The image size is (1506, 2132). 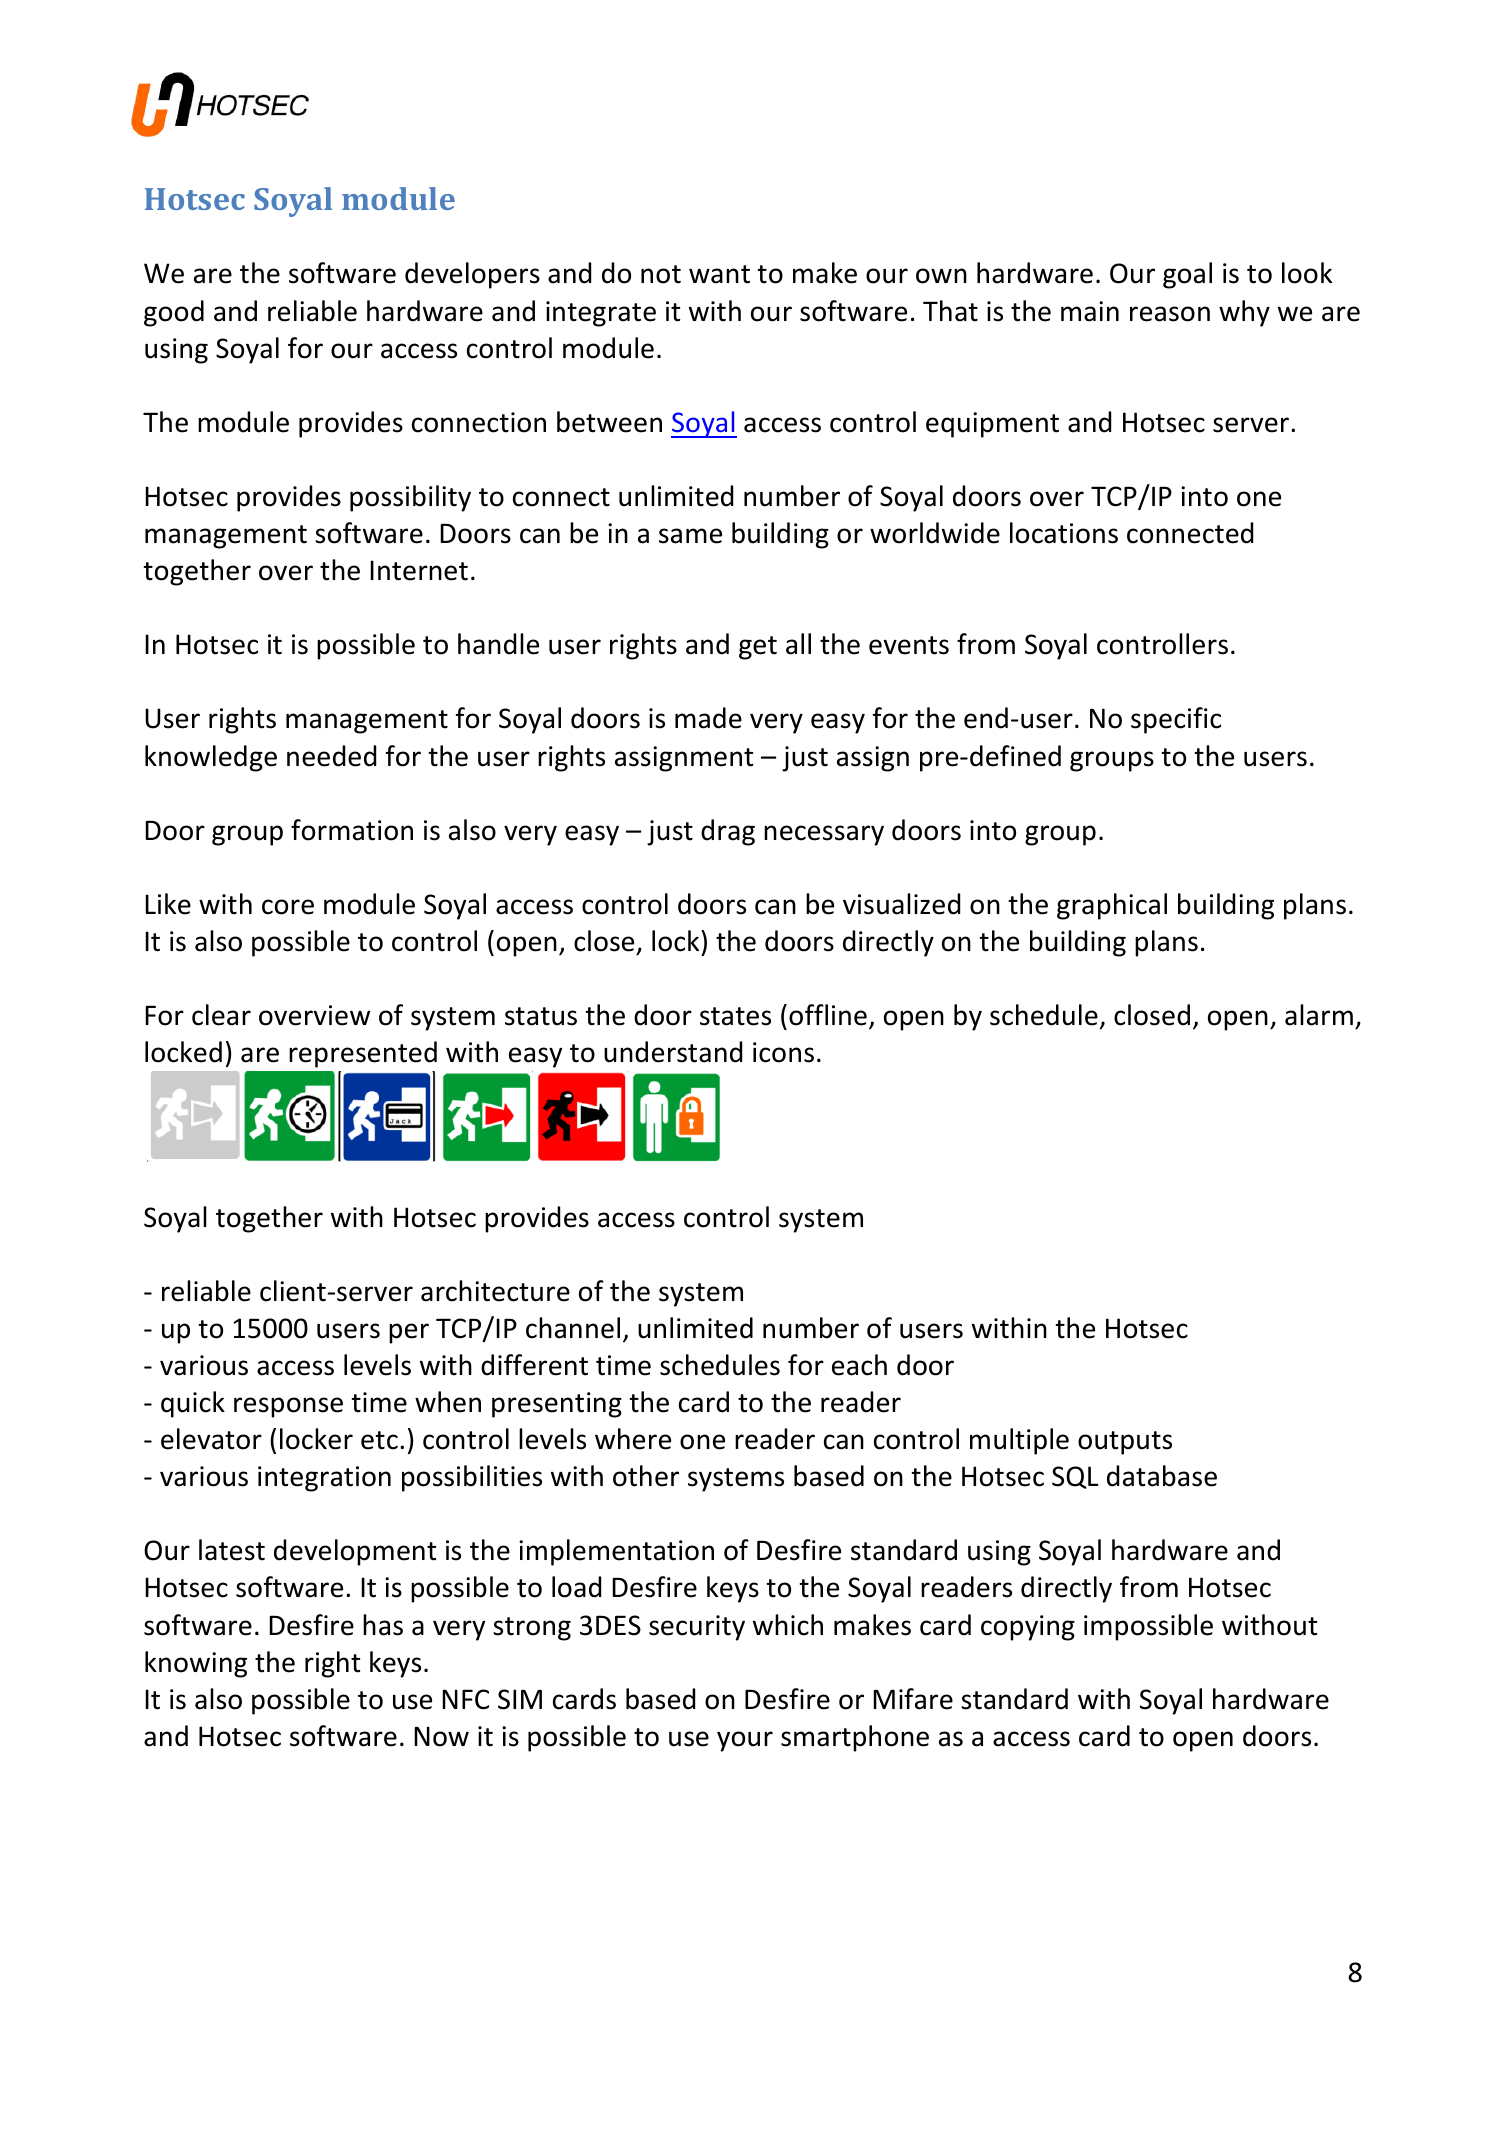 What do you see at coordinates (1319, 1015) in the page?
I see `alarm` at bounding box center [1319, 1015].
